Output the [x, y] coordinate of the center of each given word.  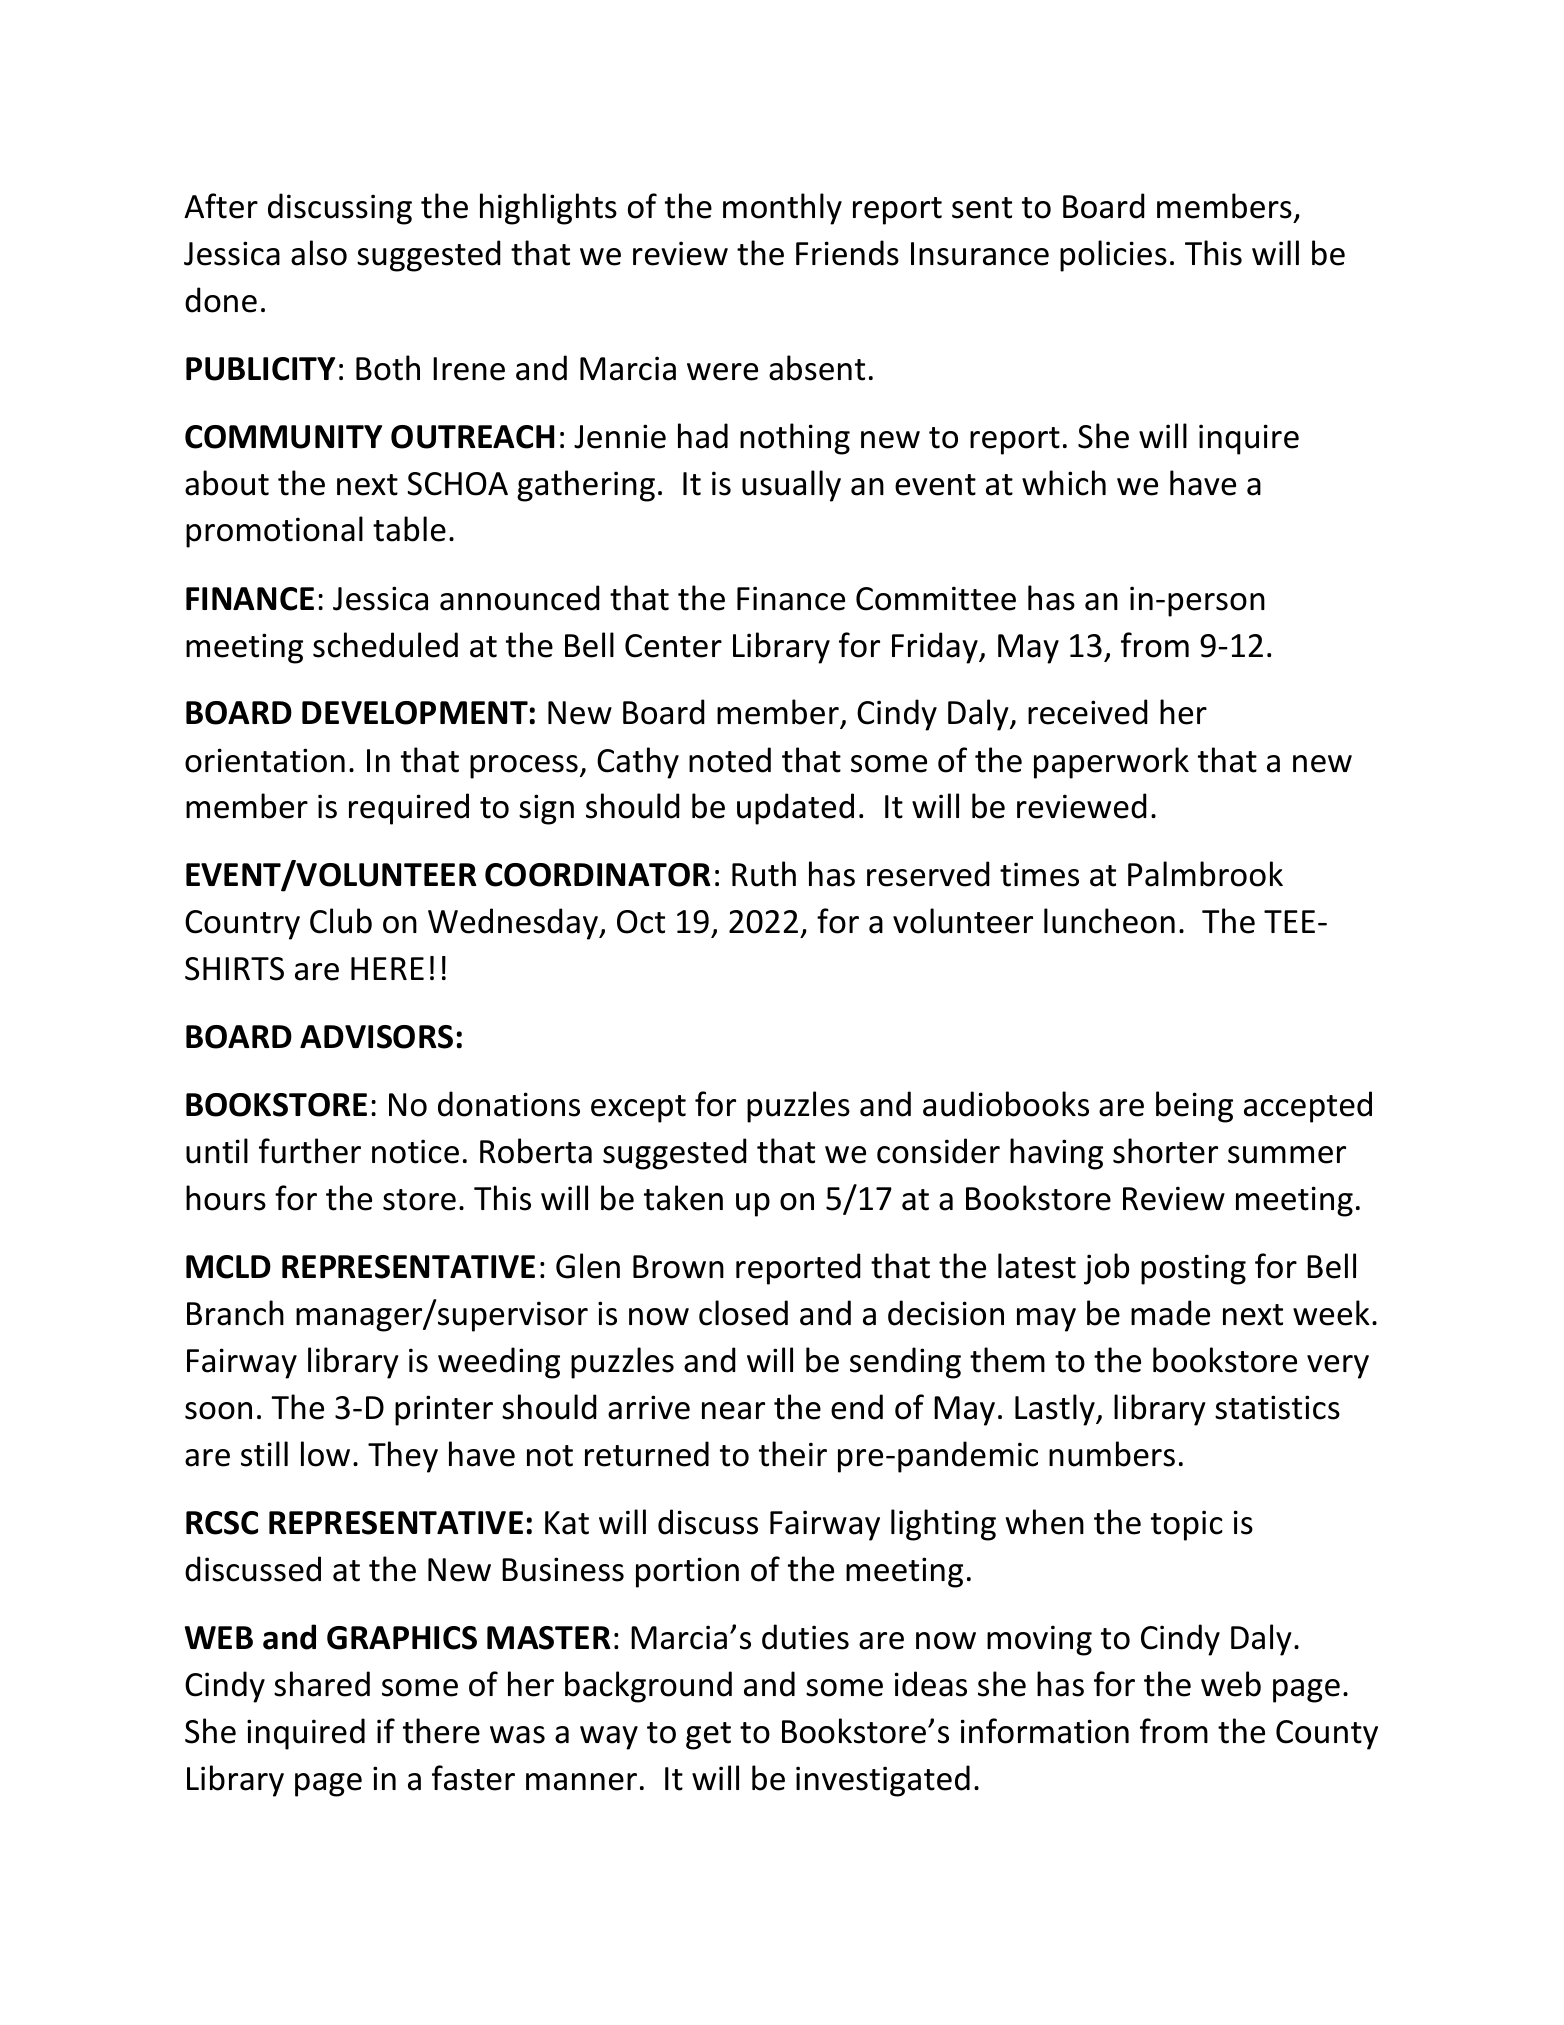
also [319, 253]
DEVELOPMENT [415, 713]
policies [1113, 256]
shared [322, 1684]
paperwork [1111, 763]
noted [730, 760]
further [310, 1151]
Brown [678, 1267]
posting [1193, 1269]
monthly [782, 209]
